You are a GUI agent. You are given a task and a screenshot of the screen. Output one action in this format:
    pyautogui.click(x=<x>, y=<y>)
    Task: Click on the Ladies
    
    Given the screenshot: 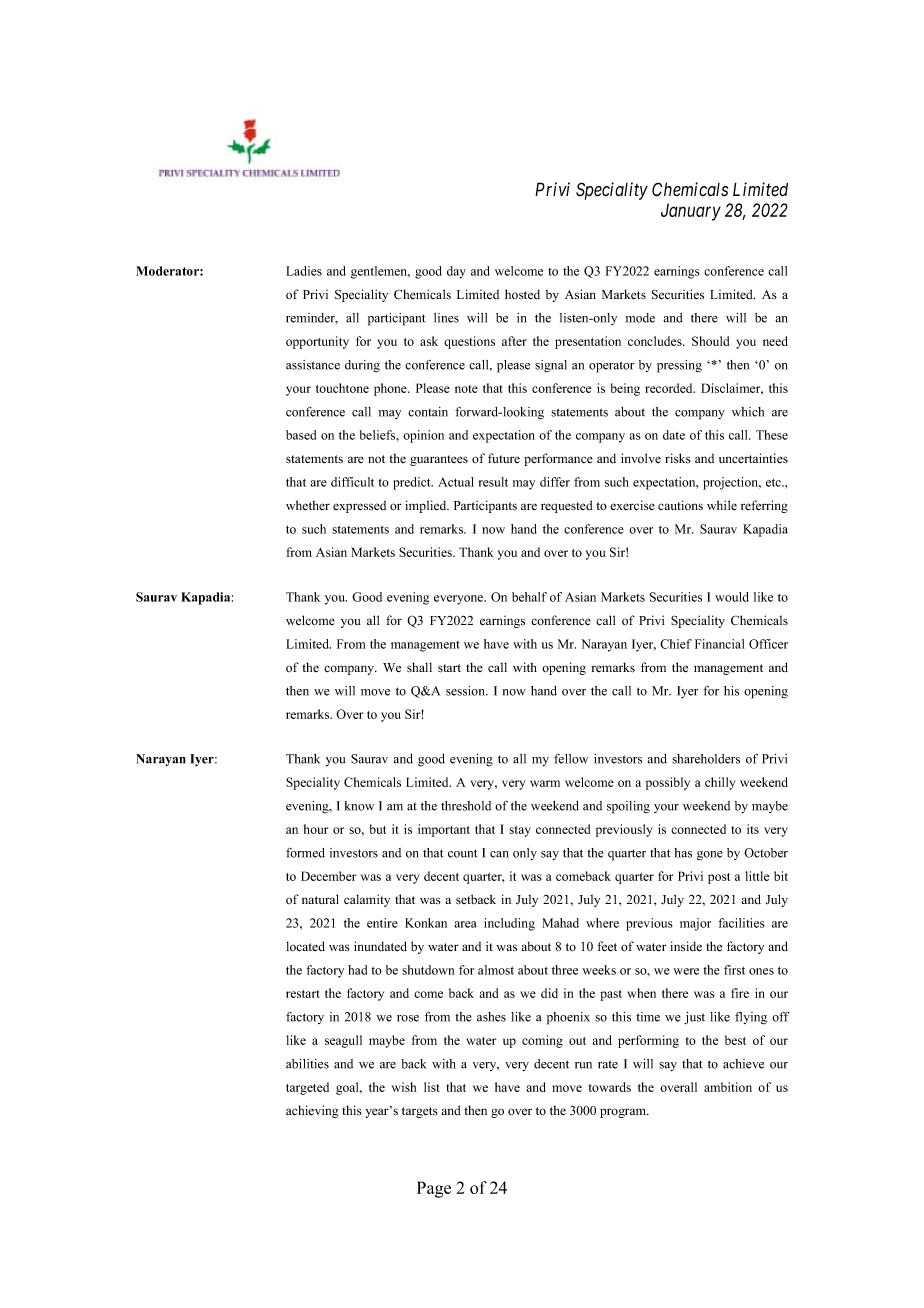 What is the action you would take?
    pyautogui.click(x=304, y=271)
